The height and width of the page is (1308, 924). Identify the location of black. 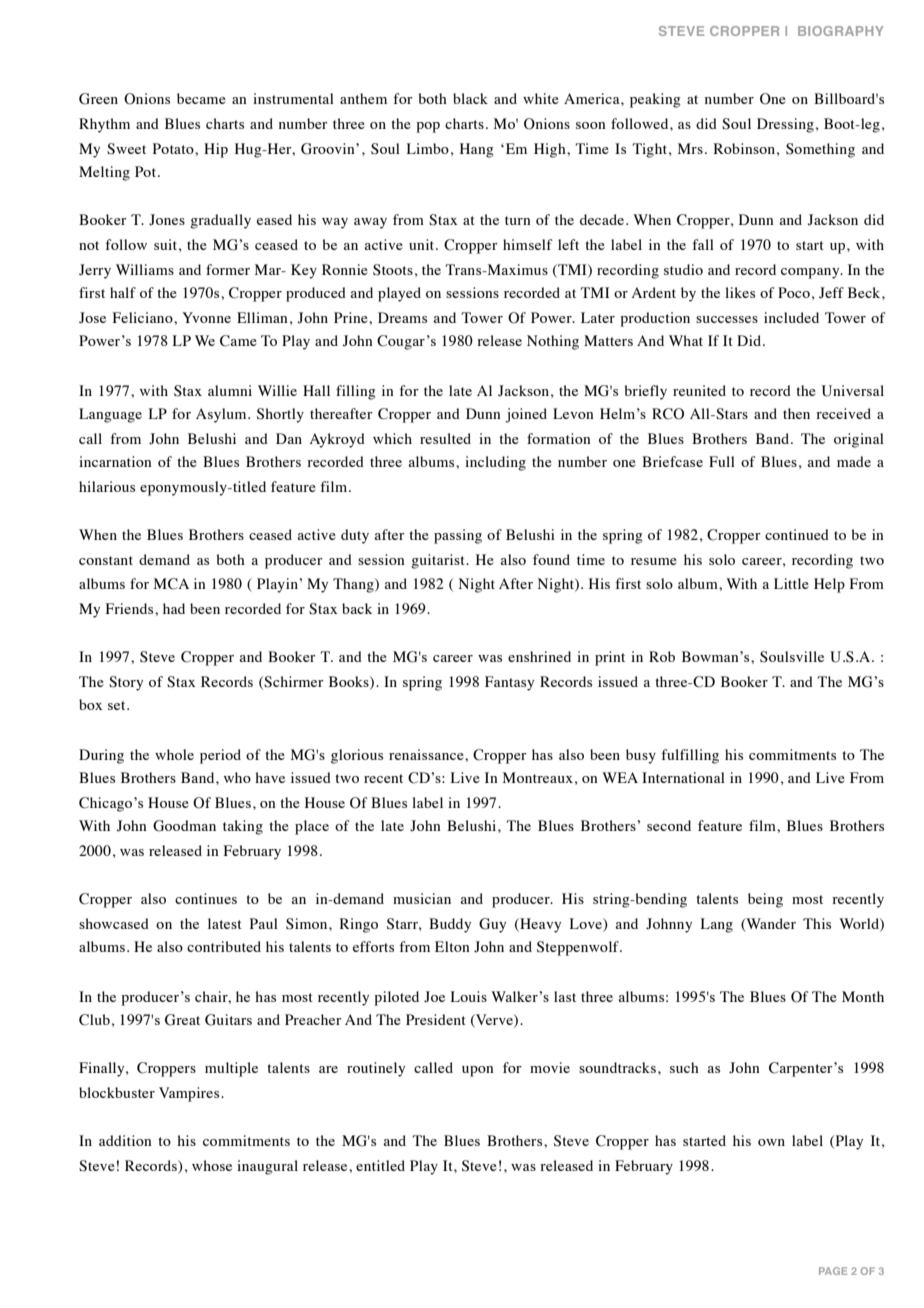
(470, 98).
